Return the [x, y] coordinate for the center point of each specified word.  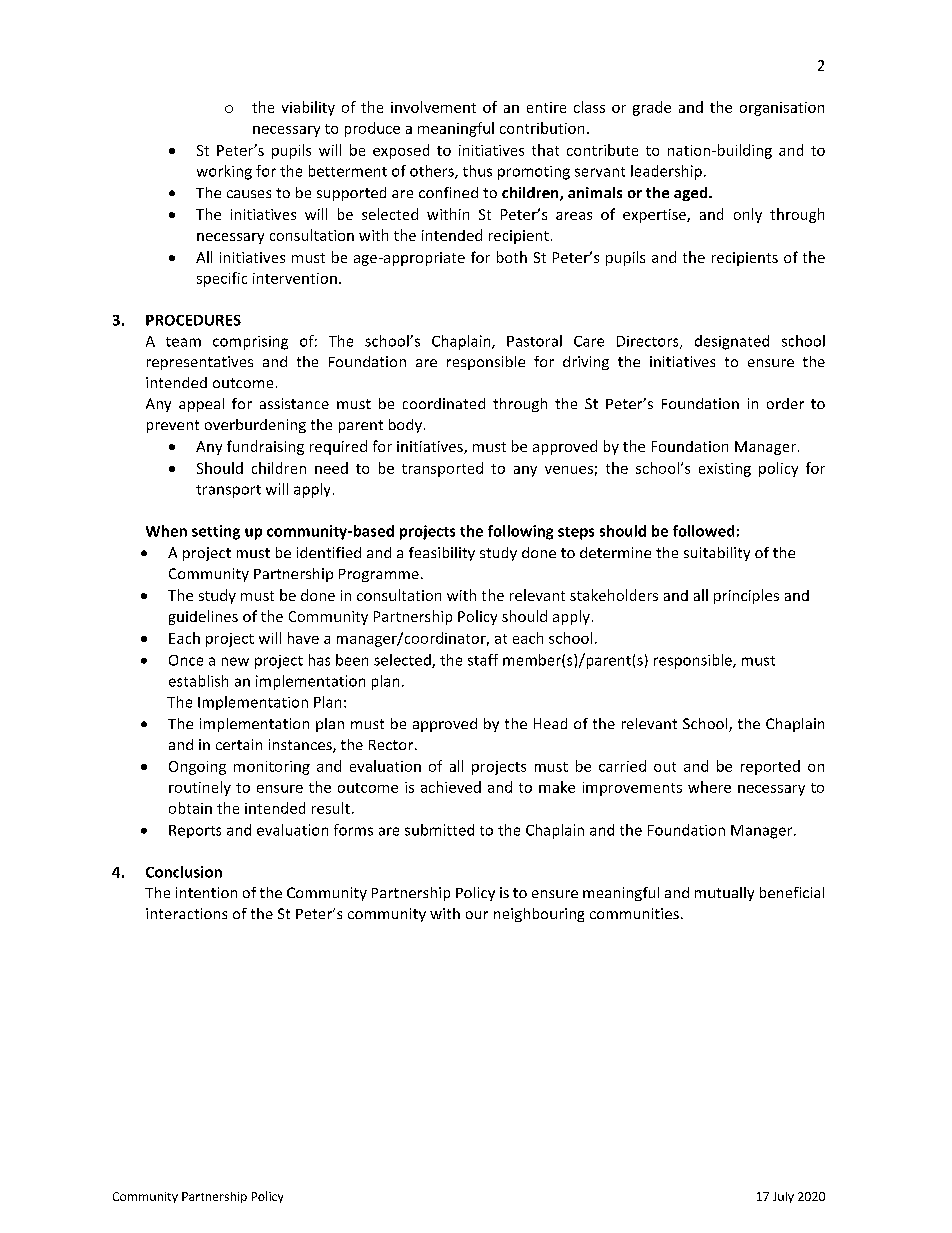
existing [725, 470]
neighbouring [539, 915]
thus [477, 171]
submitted [439, 830]
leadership [666, 172]
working [224, 172]
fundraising [265, 447]
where [709, 787]
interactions [186, 913]
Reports [195, 831]
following [520, 532]
